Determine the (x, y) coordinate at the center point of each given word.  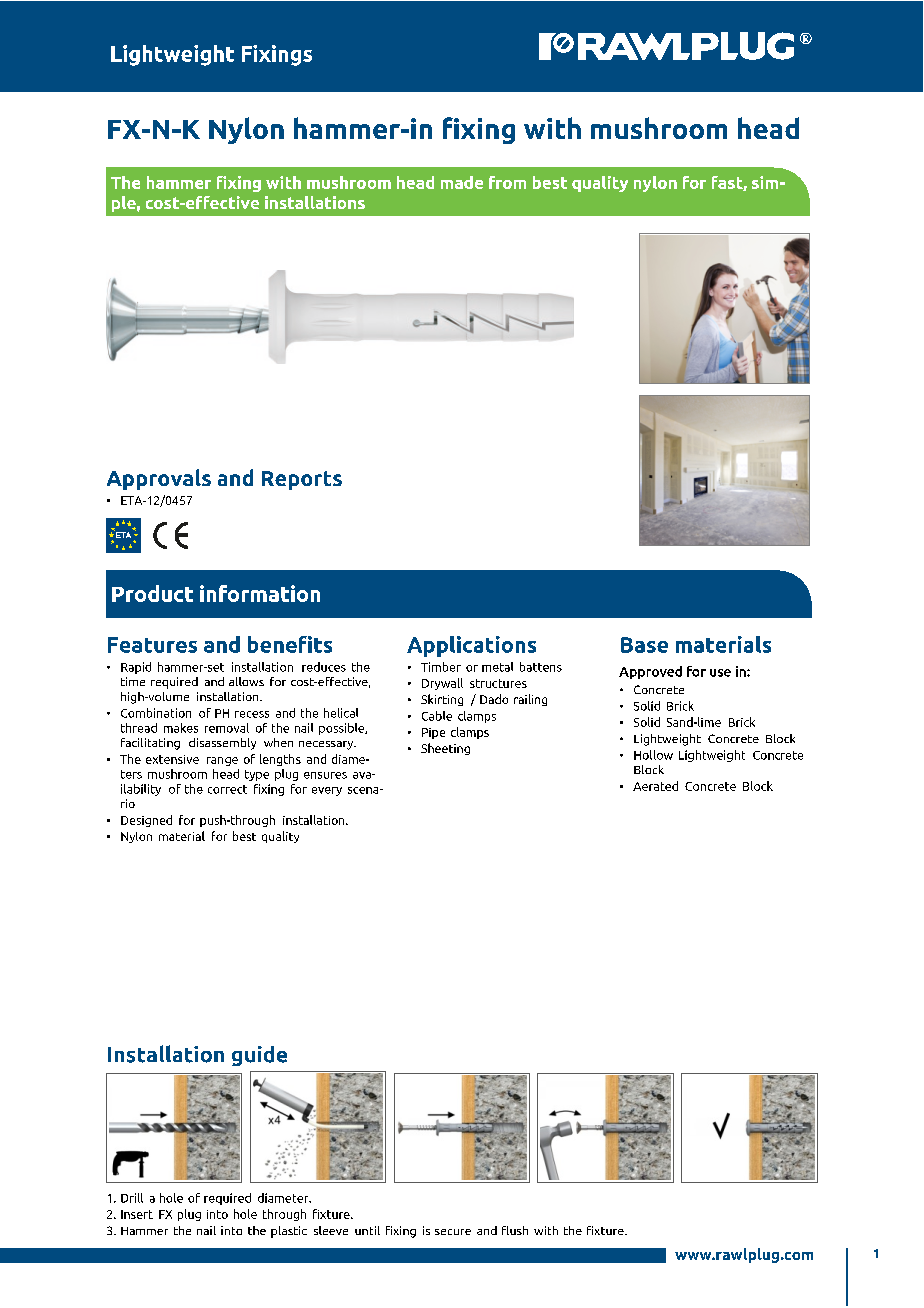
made (462, 182)
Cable (437, 716)
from (507, 182)
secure (453, 1232)
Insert (137, 1214)
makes (181, 728)
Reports (302, 480)
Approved (650, 672)
